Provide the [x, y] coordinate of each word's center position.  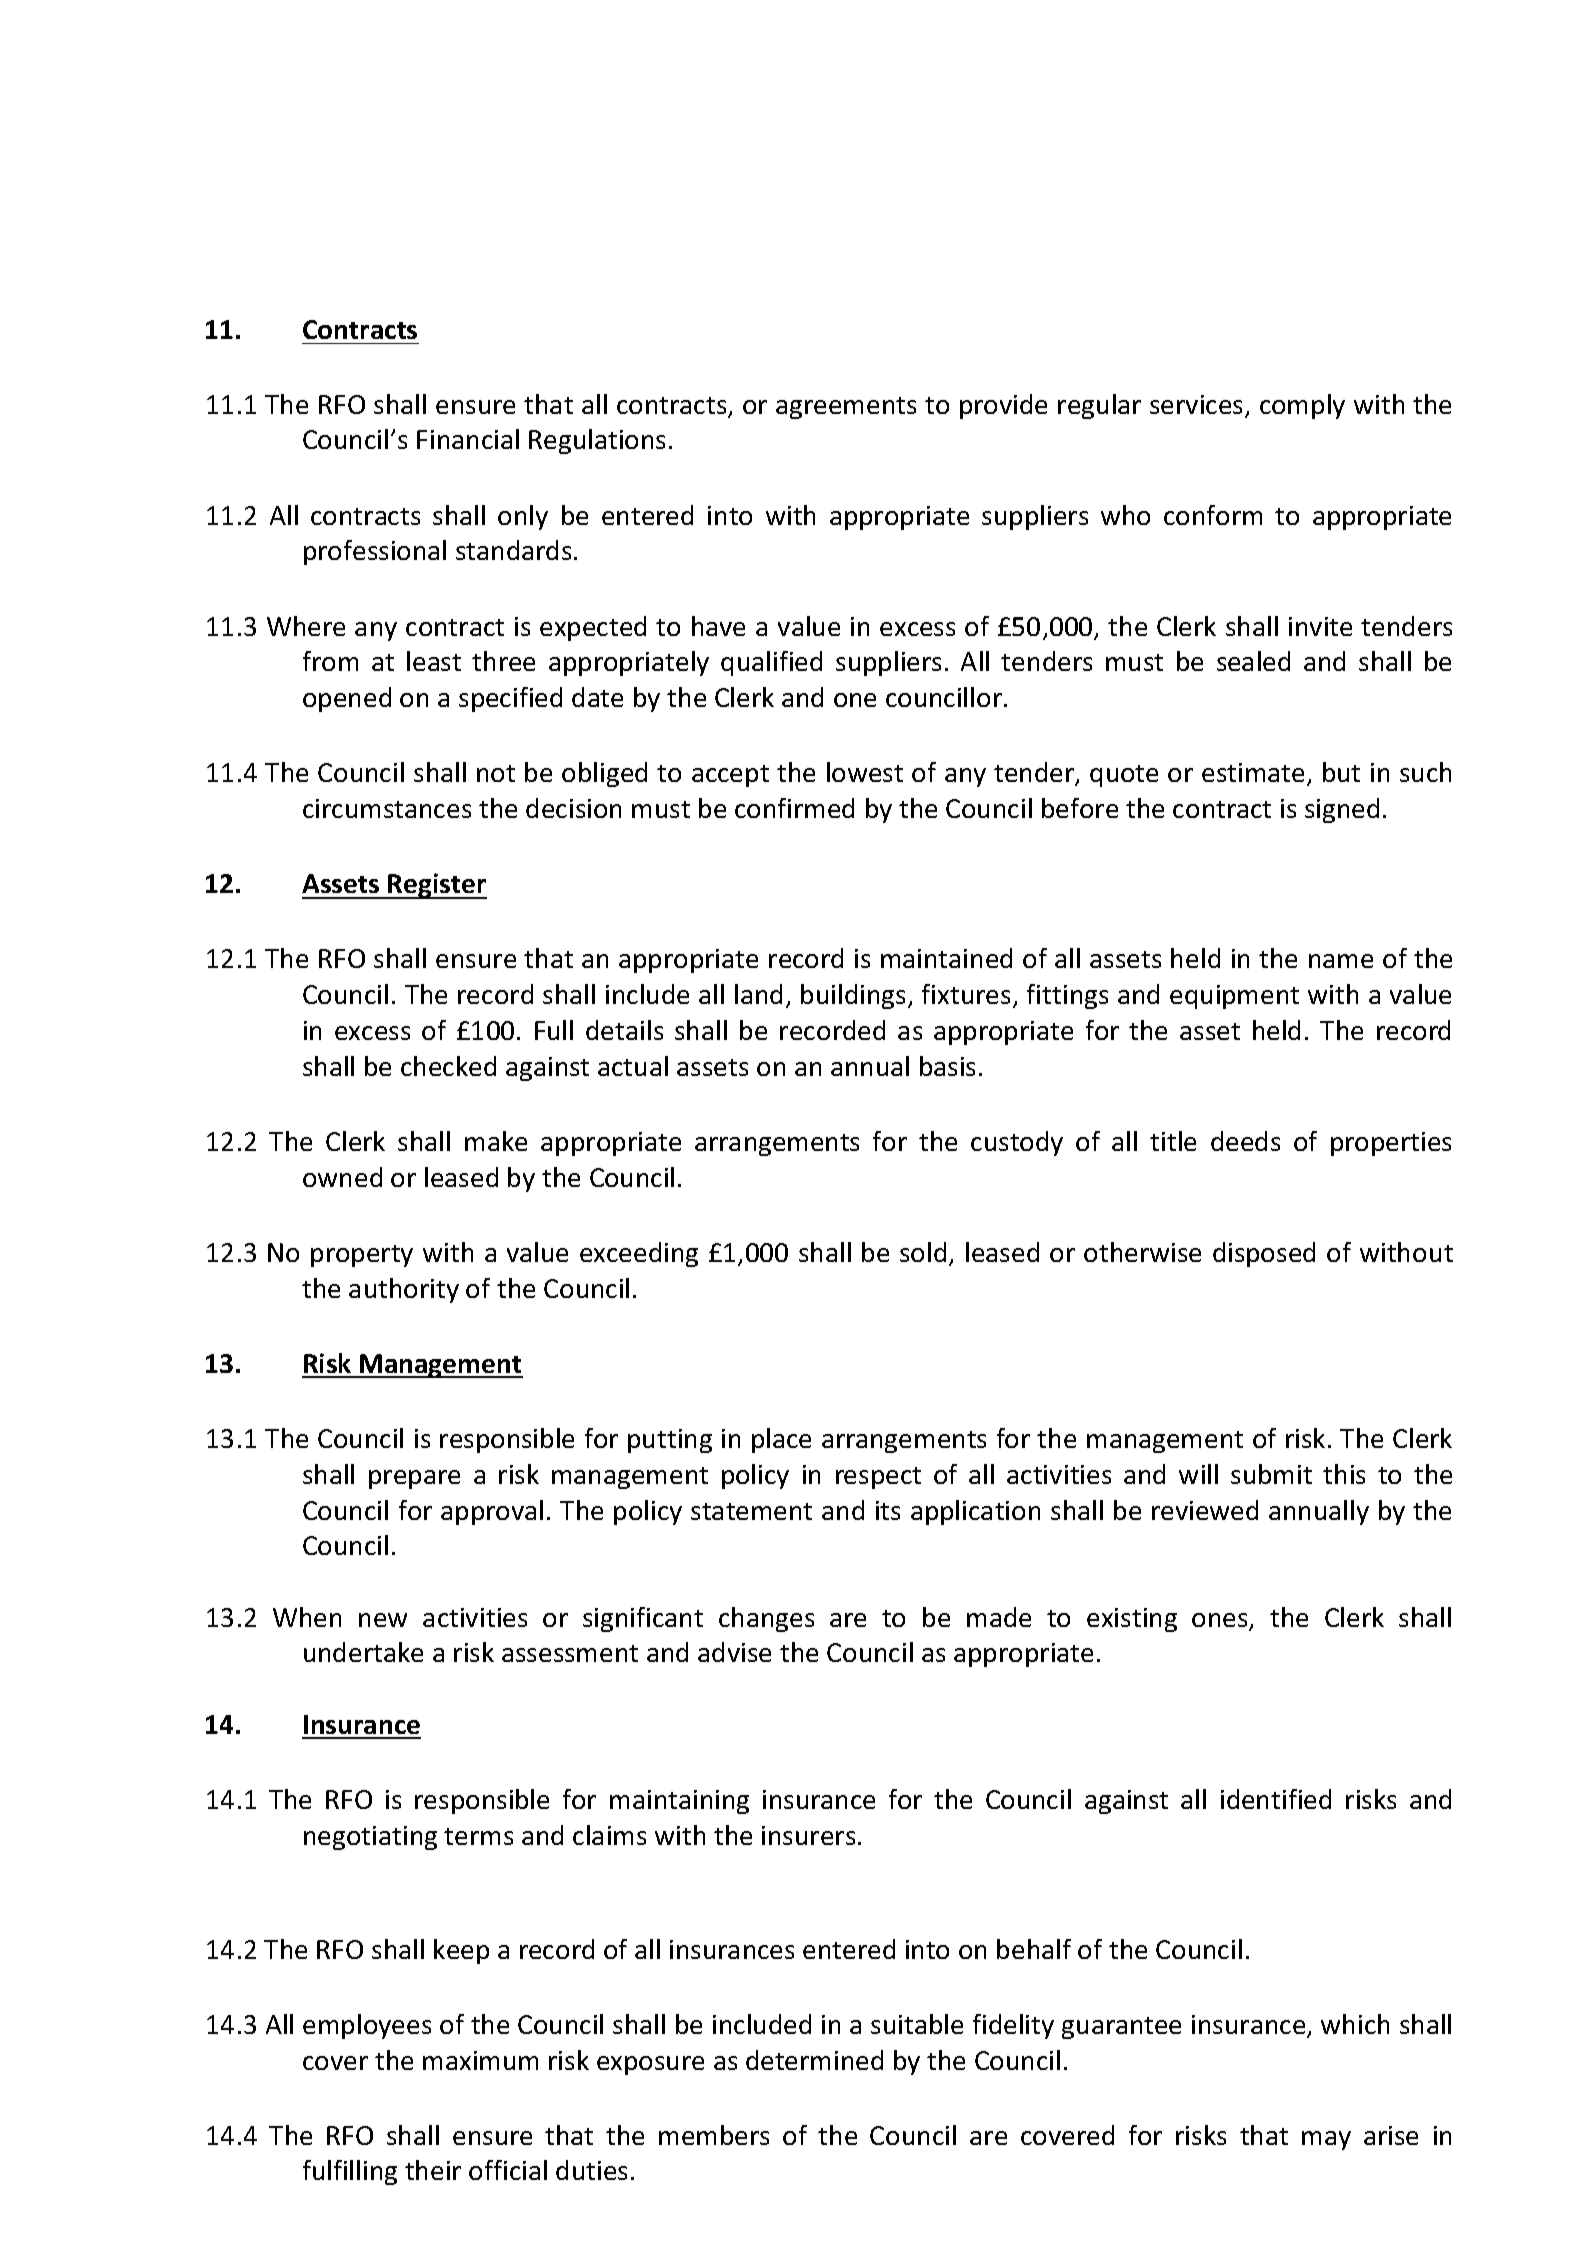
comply [1302, 406]
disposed [1264, 1254]
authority [404, 1290]
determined [814, 2060]
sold [923, 1252]
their [433, 2170]
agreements [846, 408]
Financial [468, 439]
